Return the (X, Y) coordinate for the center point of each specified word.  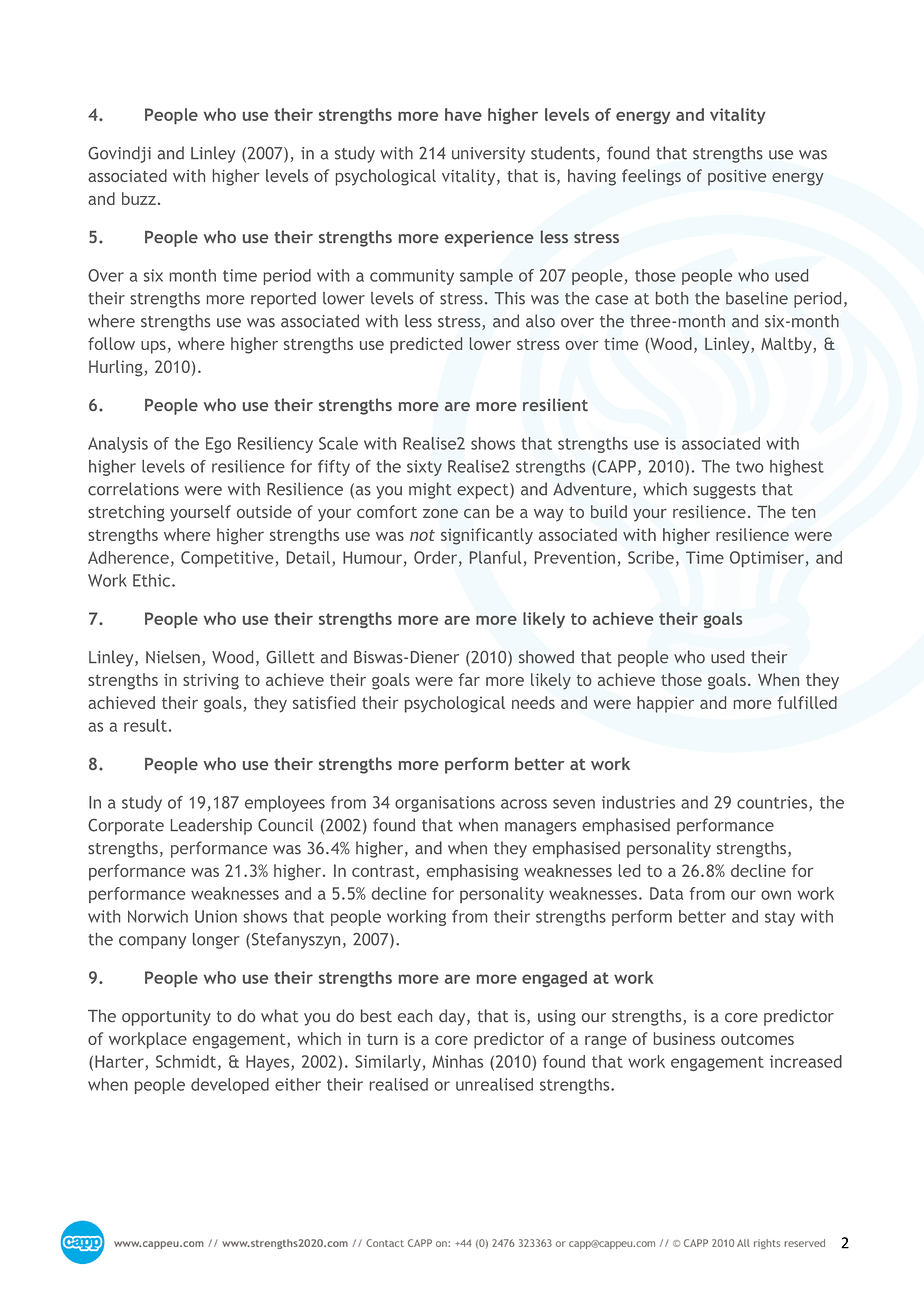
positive (737, 178)
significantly (487, 536)
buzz (139, 198)
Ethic (153, 580)
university (488, 155)
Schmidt (187, 1062)
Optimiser (767, 559)
